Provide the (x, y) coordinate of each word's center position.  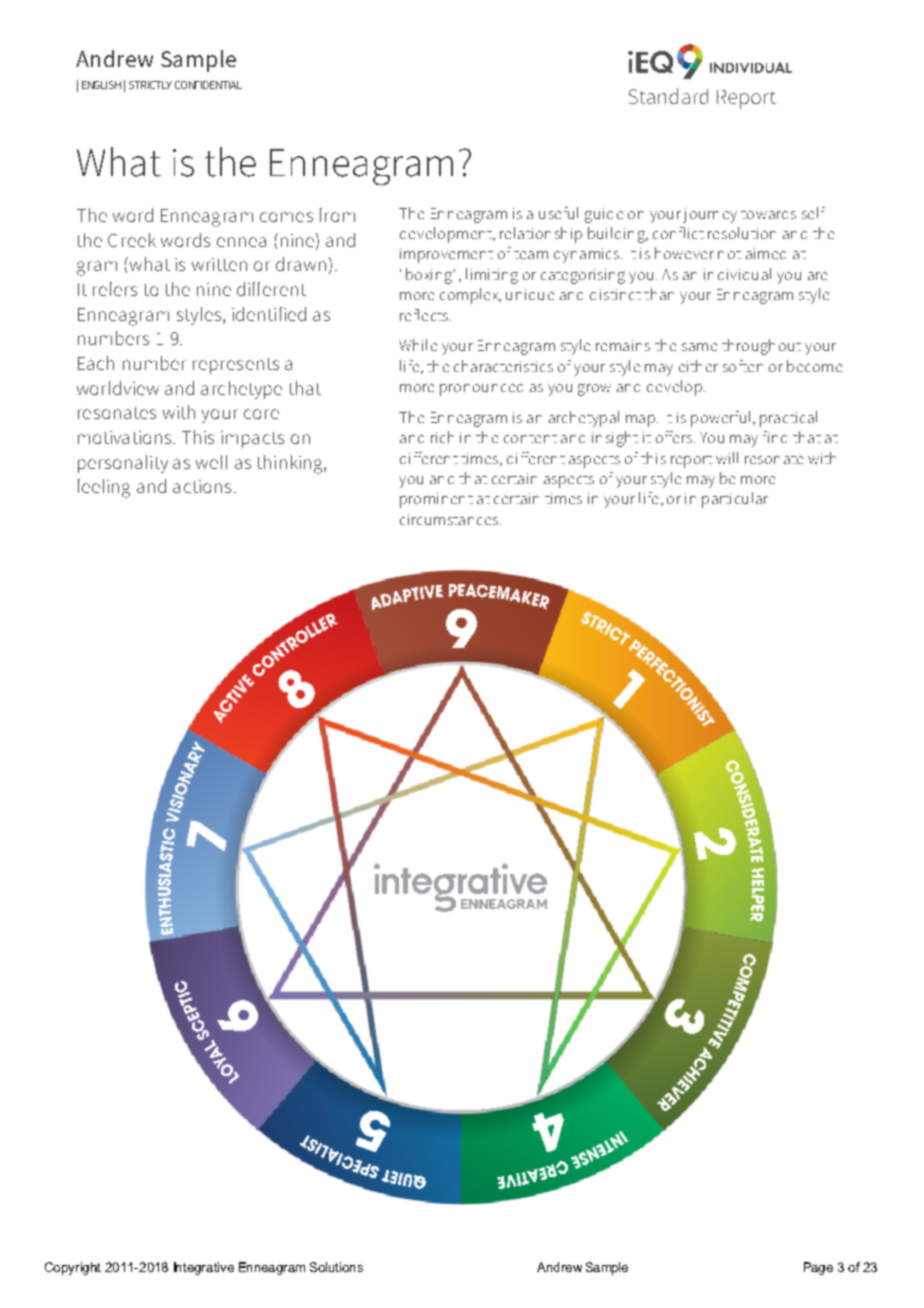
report (691, 462)
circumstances (450, 519)
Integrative (204, 1268)
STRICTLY (150, 85)
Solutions (336, 1267)
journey (710, 215)
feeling (104, 488)
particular (735, 500)
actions (202, 486)
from (337, 215)
